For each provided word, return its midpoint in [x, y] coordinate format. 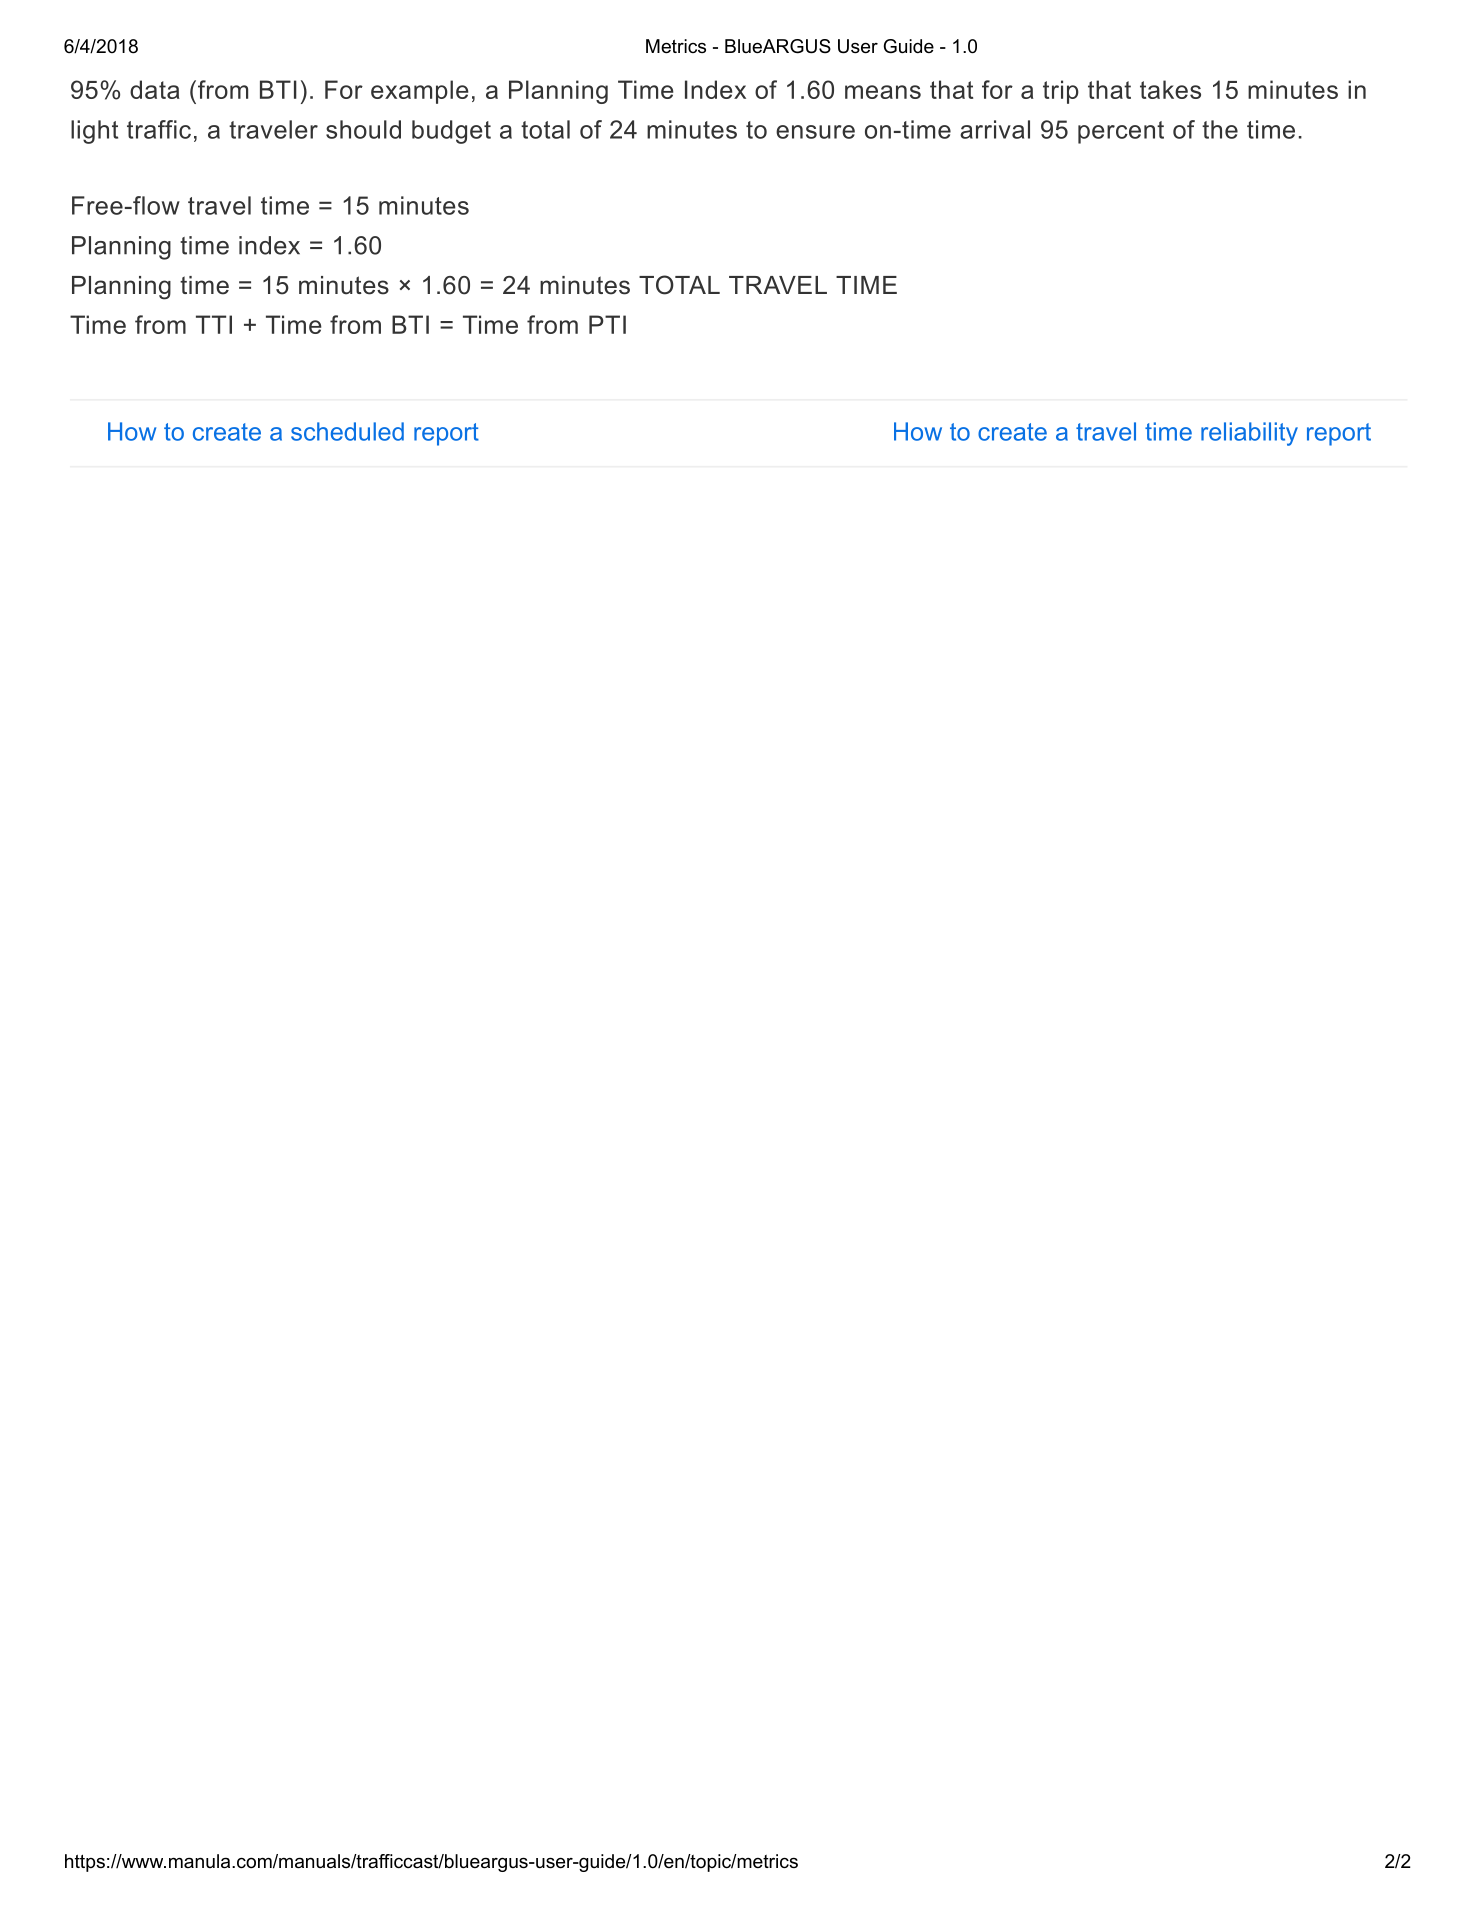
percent [1121, 132]
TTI [214, 324]
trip [1061, 92]
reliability [1249, 434]
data [155, 89]
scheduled [347, 431]
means [883, 92]
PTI [607, 324]
